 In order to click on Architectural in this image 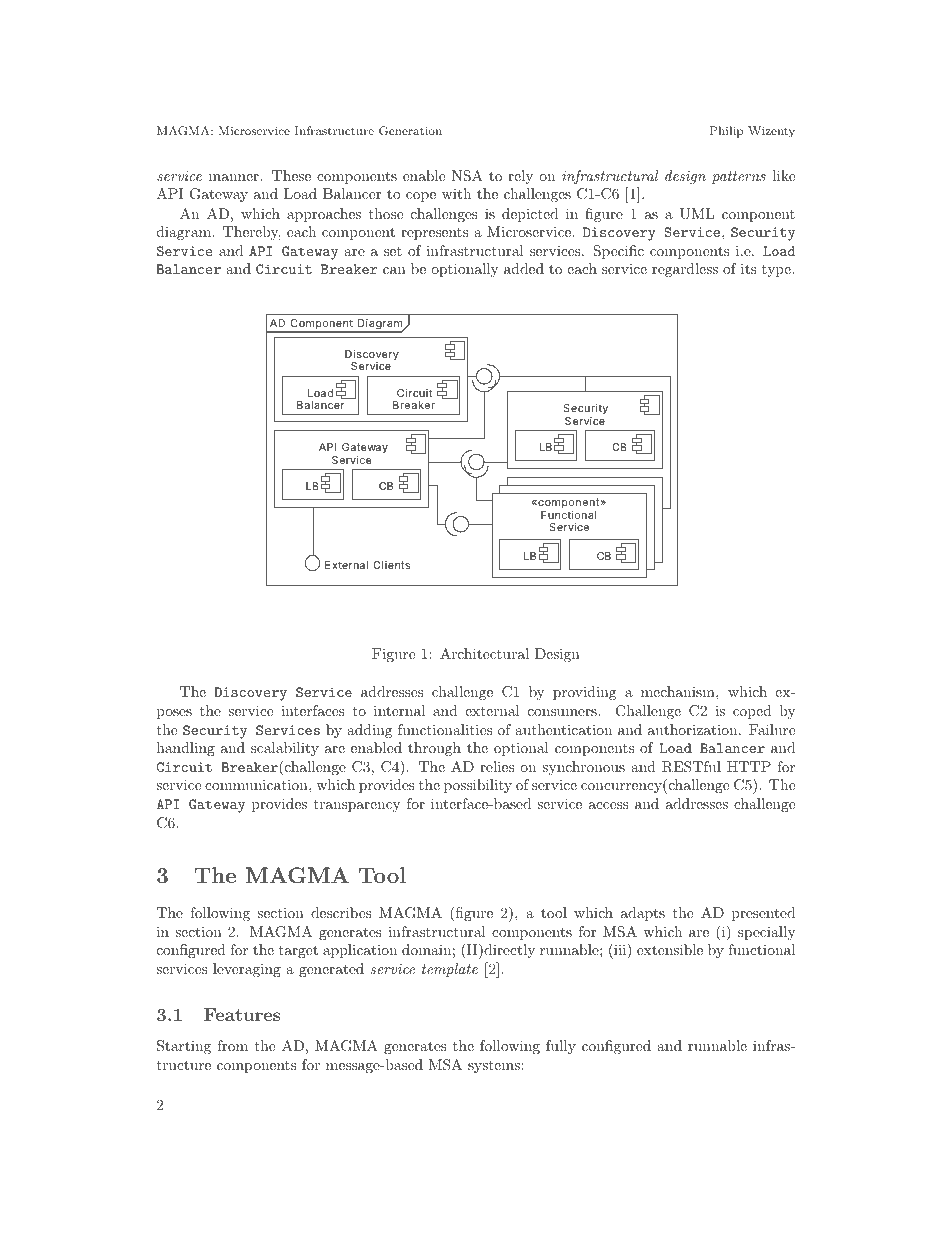, I will do `click(484, 653)`.
